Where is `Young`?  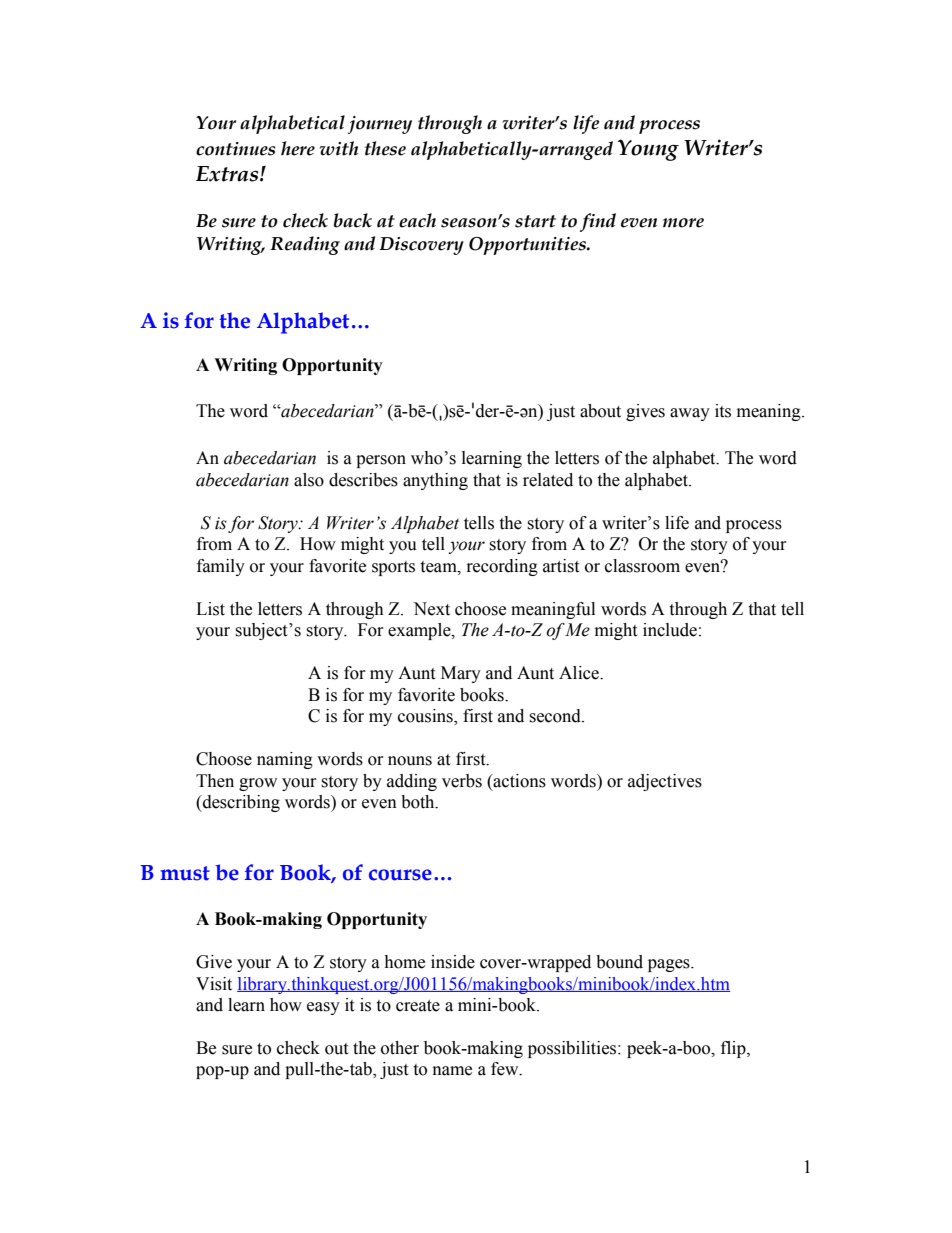 Young is located at coordinates (648, 150).
